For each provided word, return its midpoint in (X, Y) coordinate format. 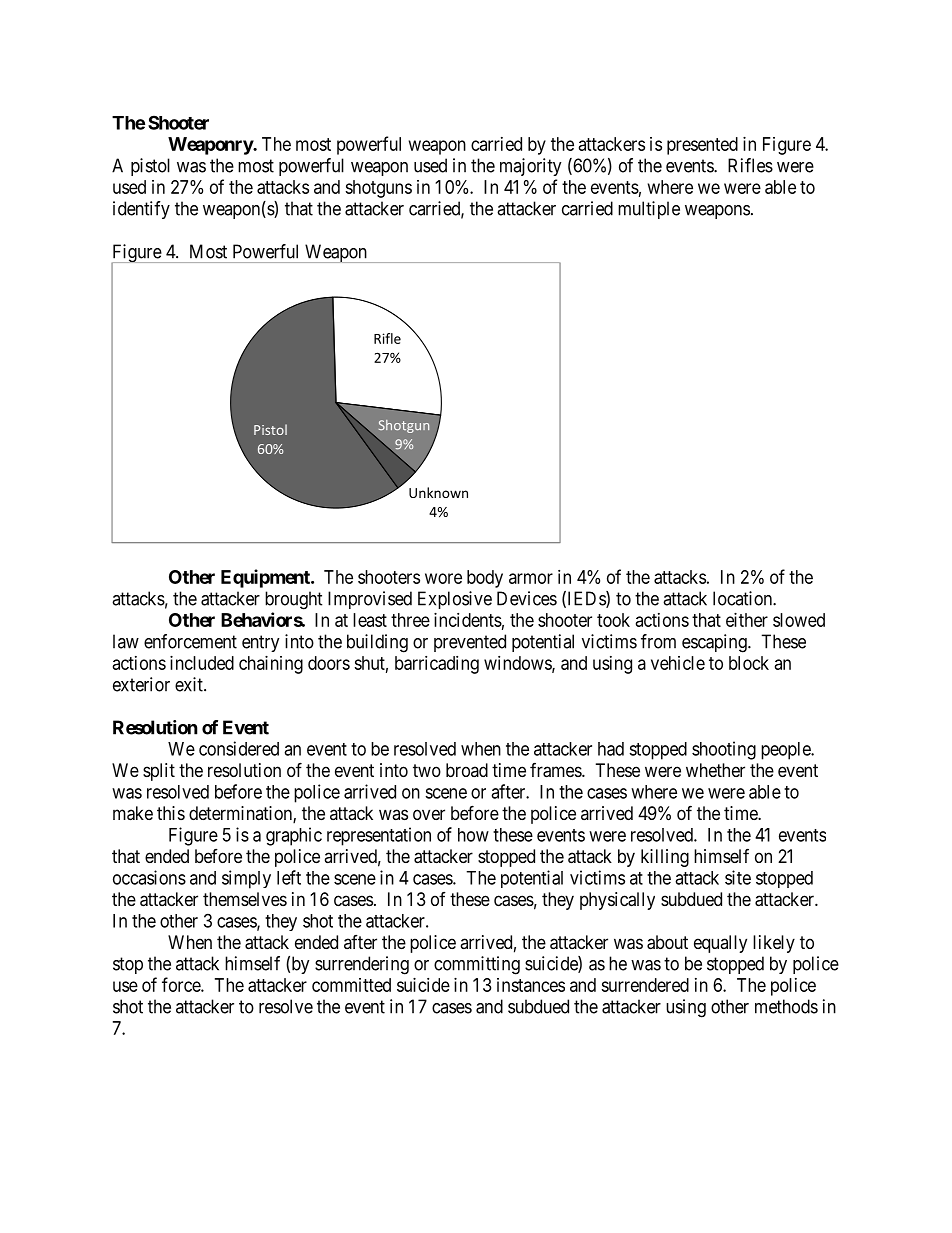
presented (702, 146)
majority (531, 167)
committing (477, 965)
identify (141, 210)
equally (720, 944)
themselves (245, 899)
